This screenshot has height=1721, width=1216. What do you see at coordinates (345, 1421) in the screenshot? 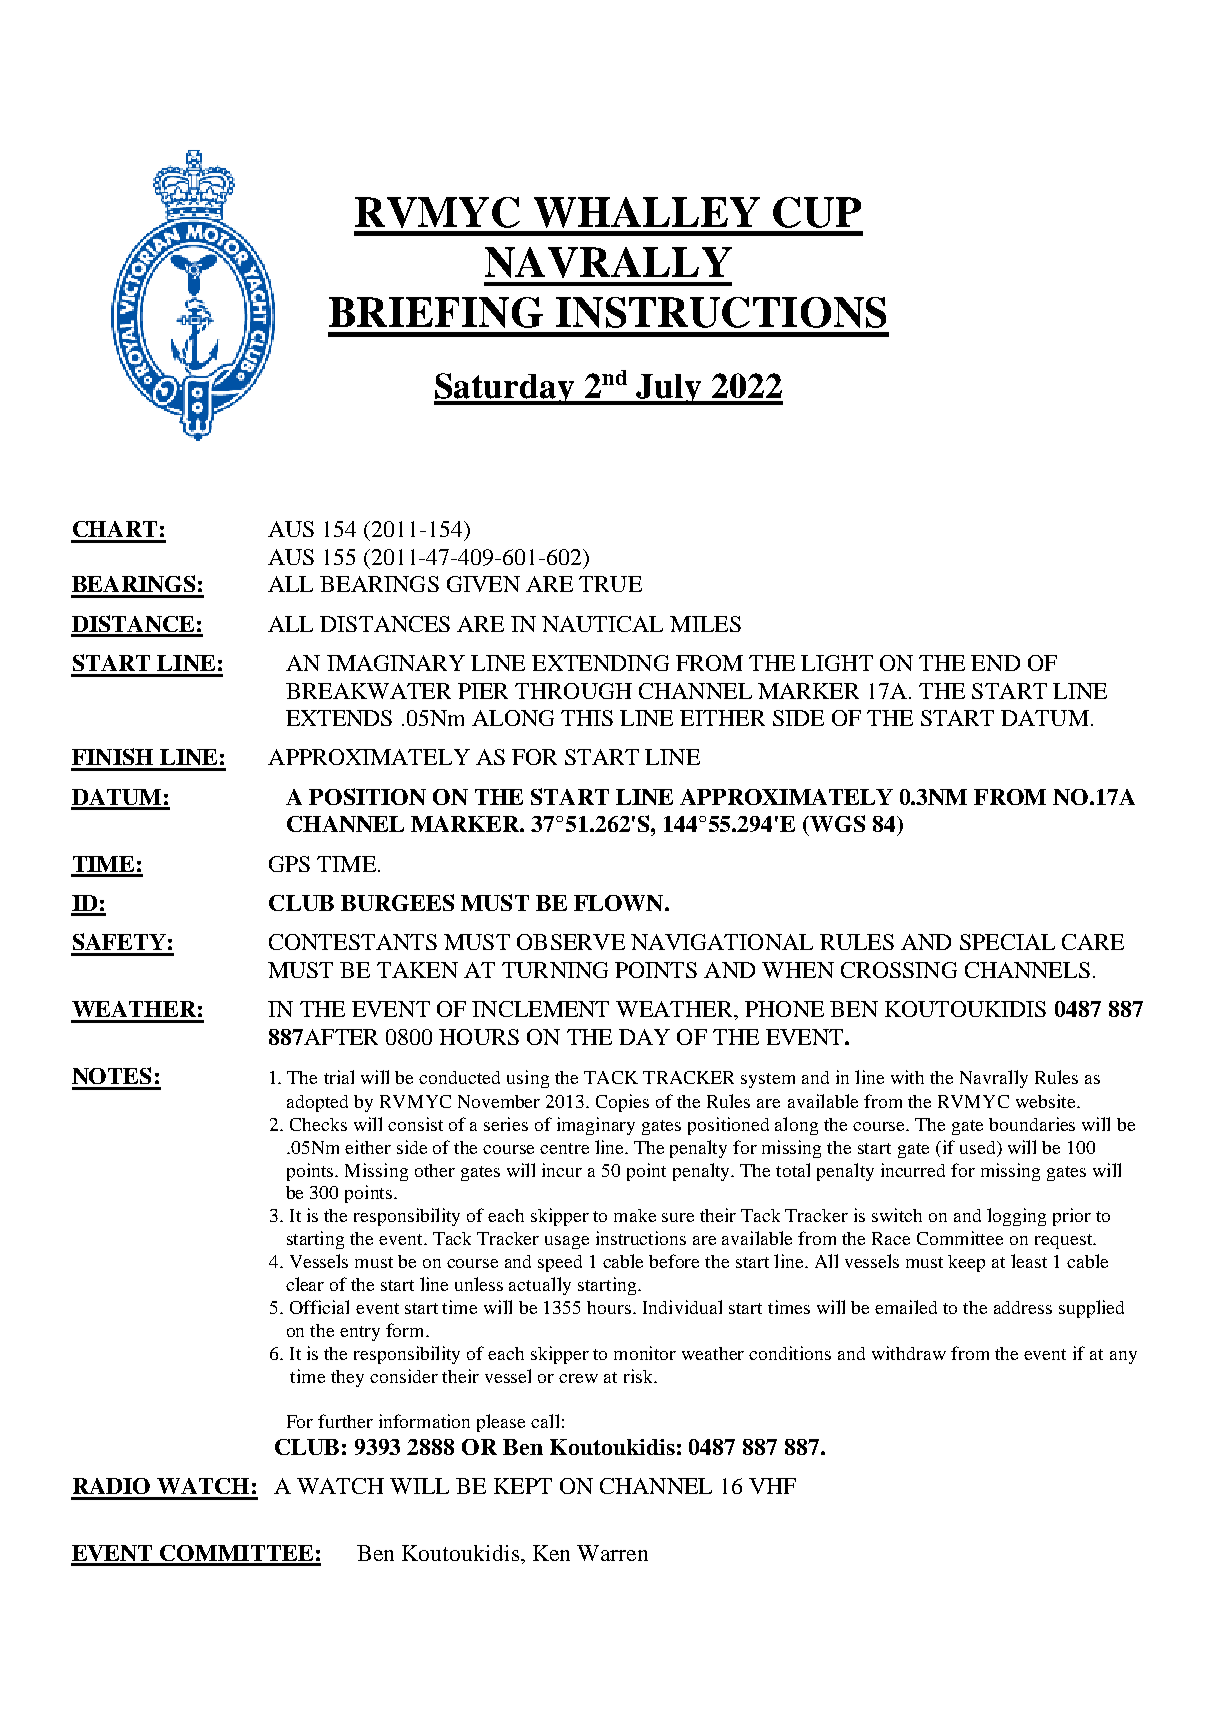
I see `further` at bounding box center [345, 1421].
